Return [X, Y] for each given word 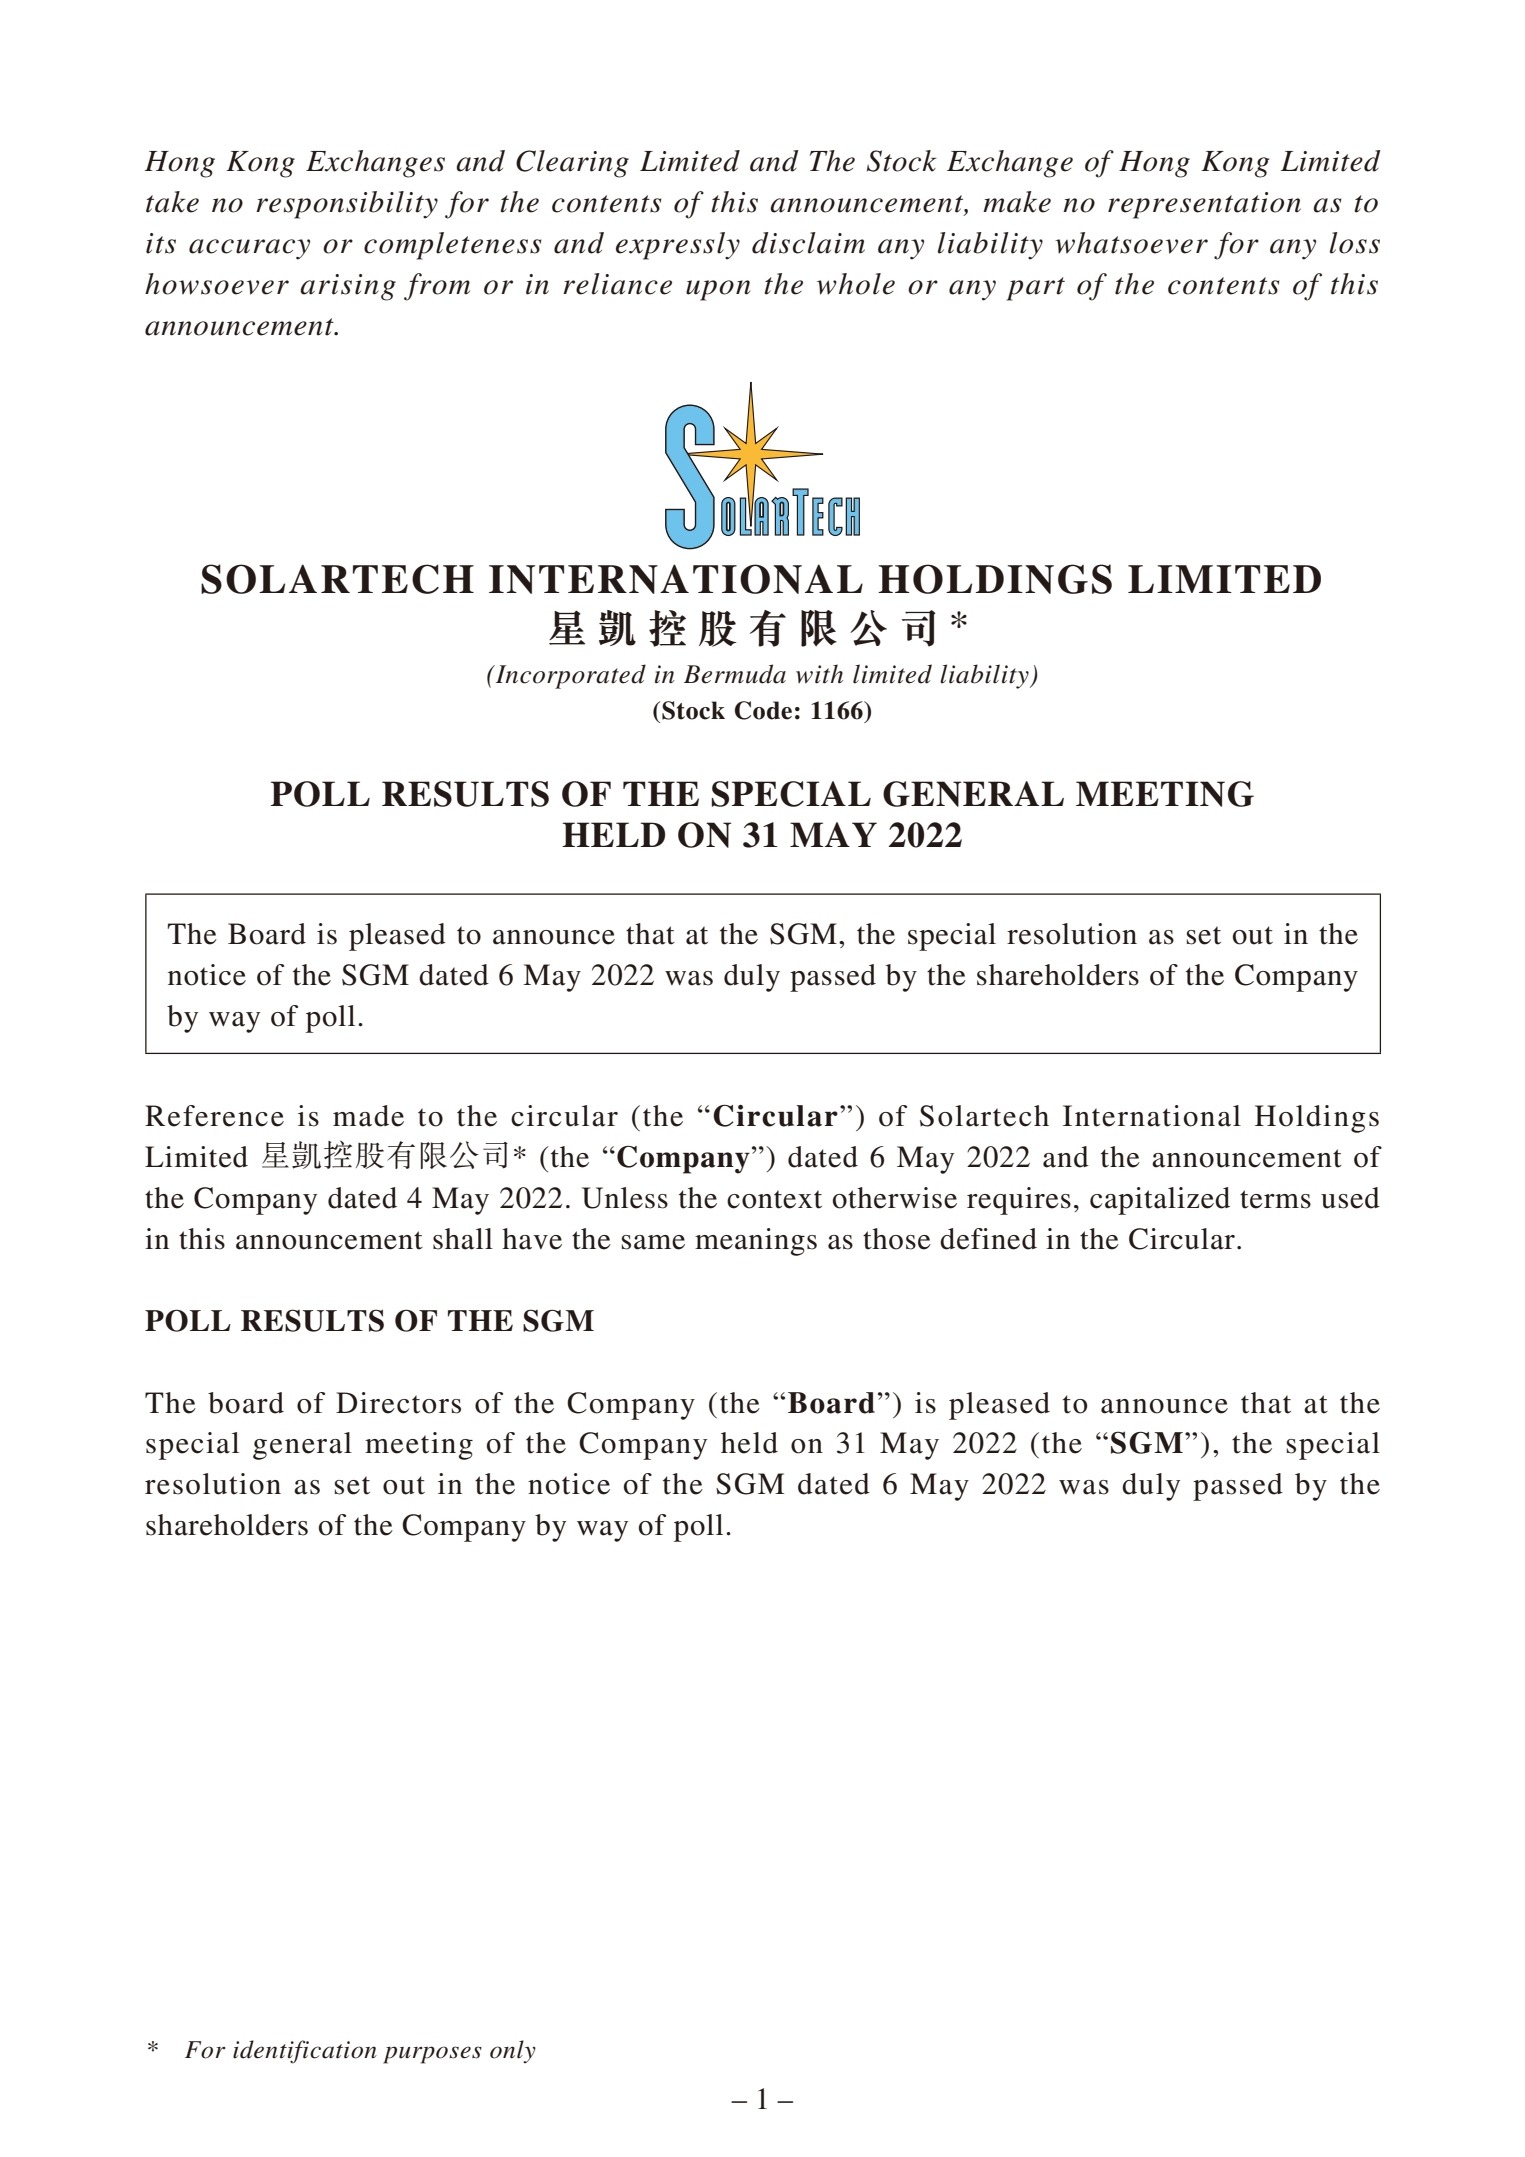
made [368, 1116]
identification [305, 2052]
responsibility [347, 205]
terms [1275, 1199]
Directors [398, 1403]
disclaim [808, 243]
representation [1204, 205]
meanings [756, 1242]
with [819, 674]
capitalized [1160, 1201]
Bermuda [735, 674]
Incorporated [569, 676]
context [774, 1199]
